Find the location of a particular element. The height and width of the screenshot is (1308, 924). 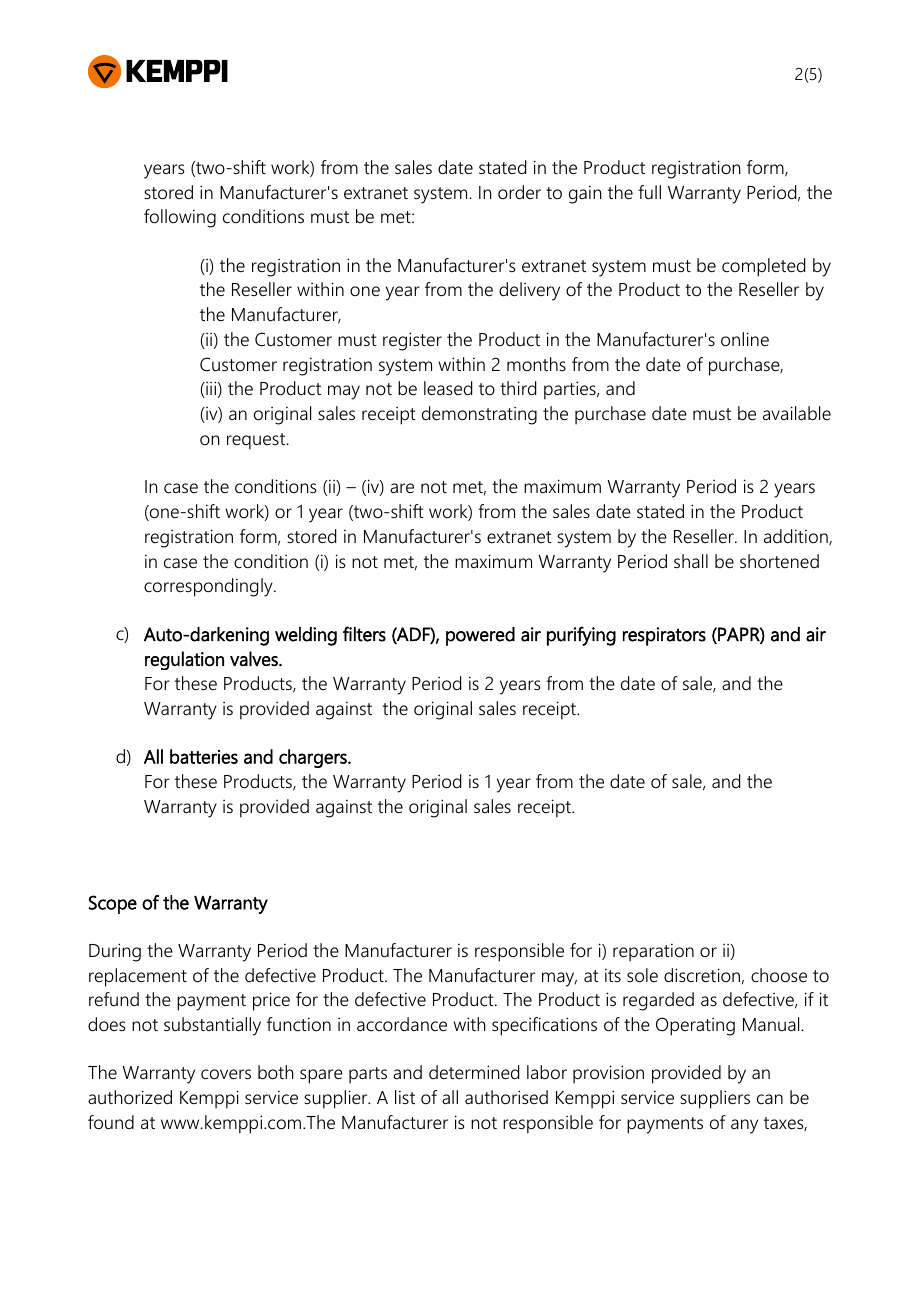

batteries is located at coordinates (204, 756).
